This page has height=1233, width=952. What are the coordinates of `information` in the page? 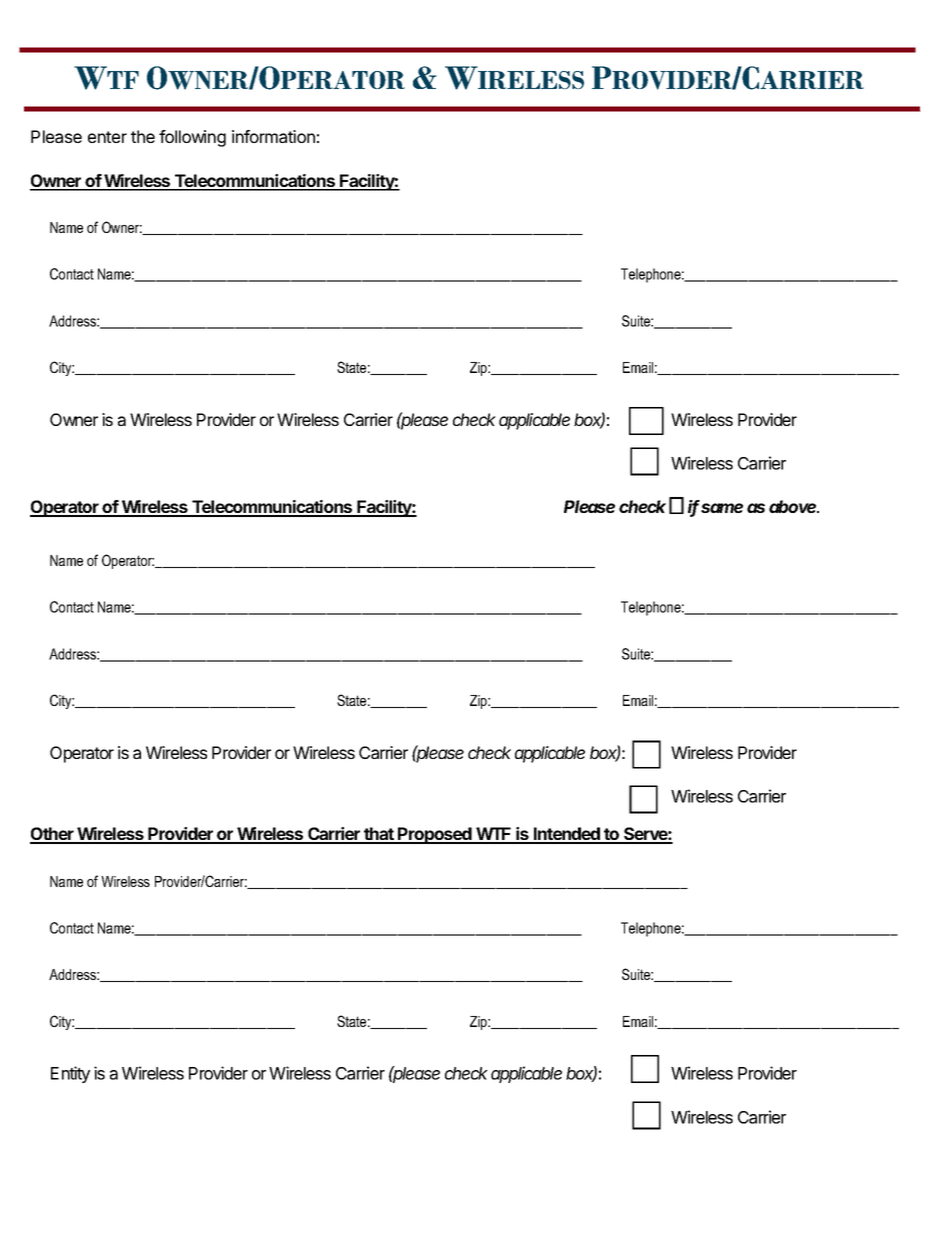 It's located at (273, 136).
